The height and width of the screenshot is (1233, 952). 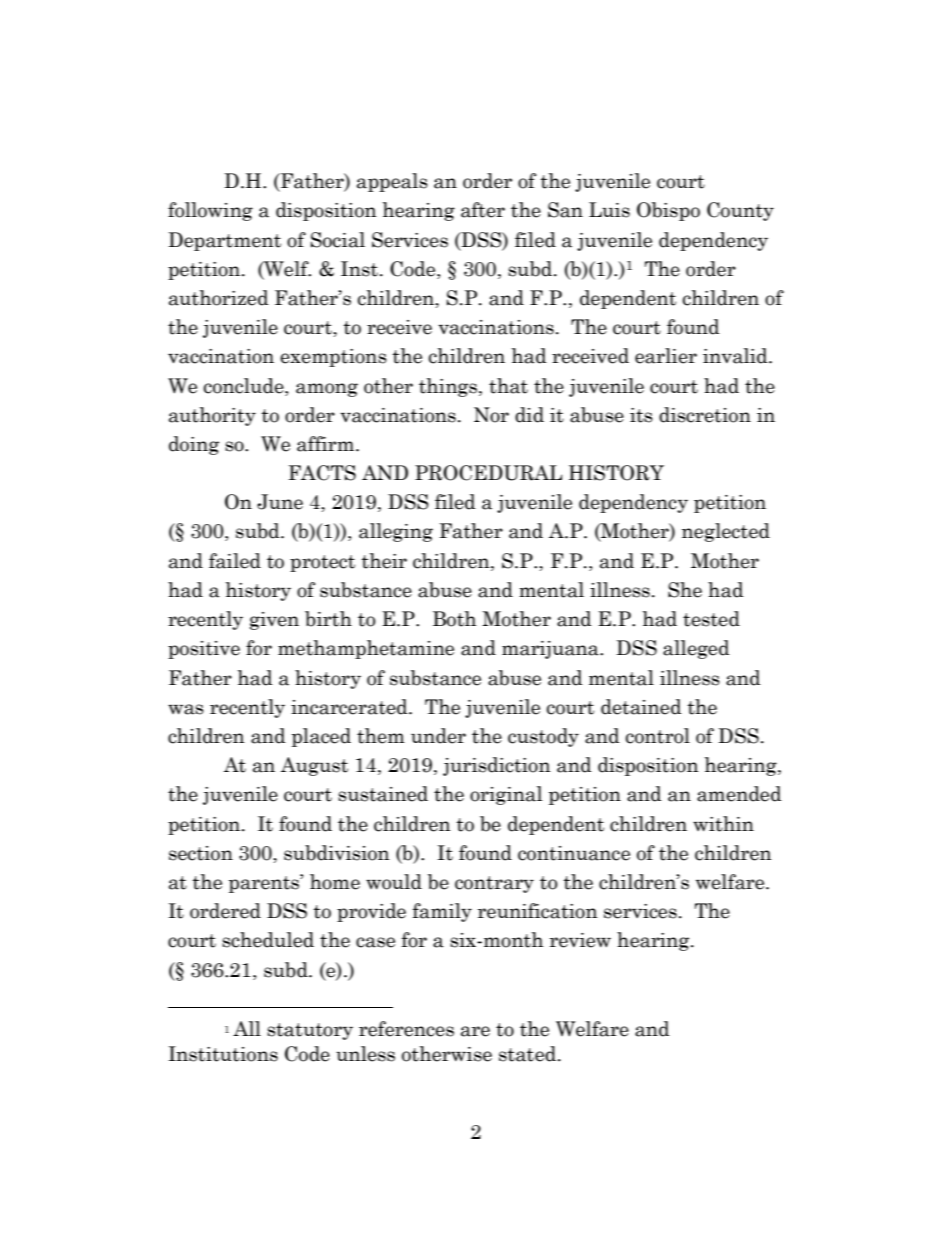 What do you see at coordinates (245, 386) in the screenshot?
I see `conclude` at bounding box center [245, 386].
